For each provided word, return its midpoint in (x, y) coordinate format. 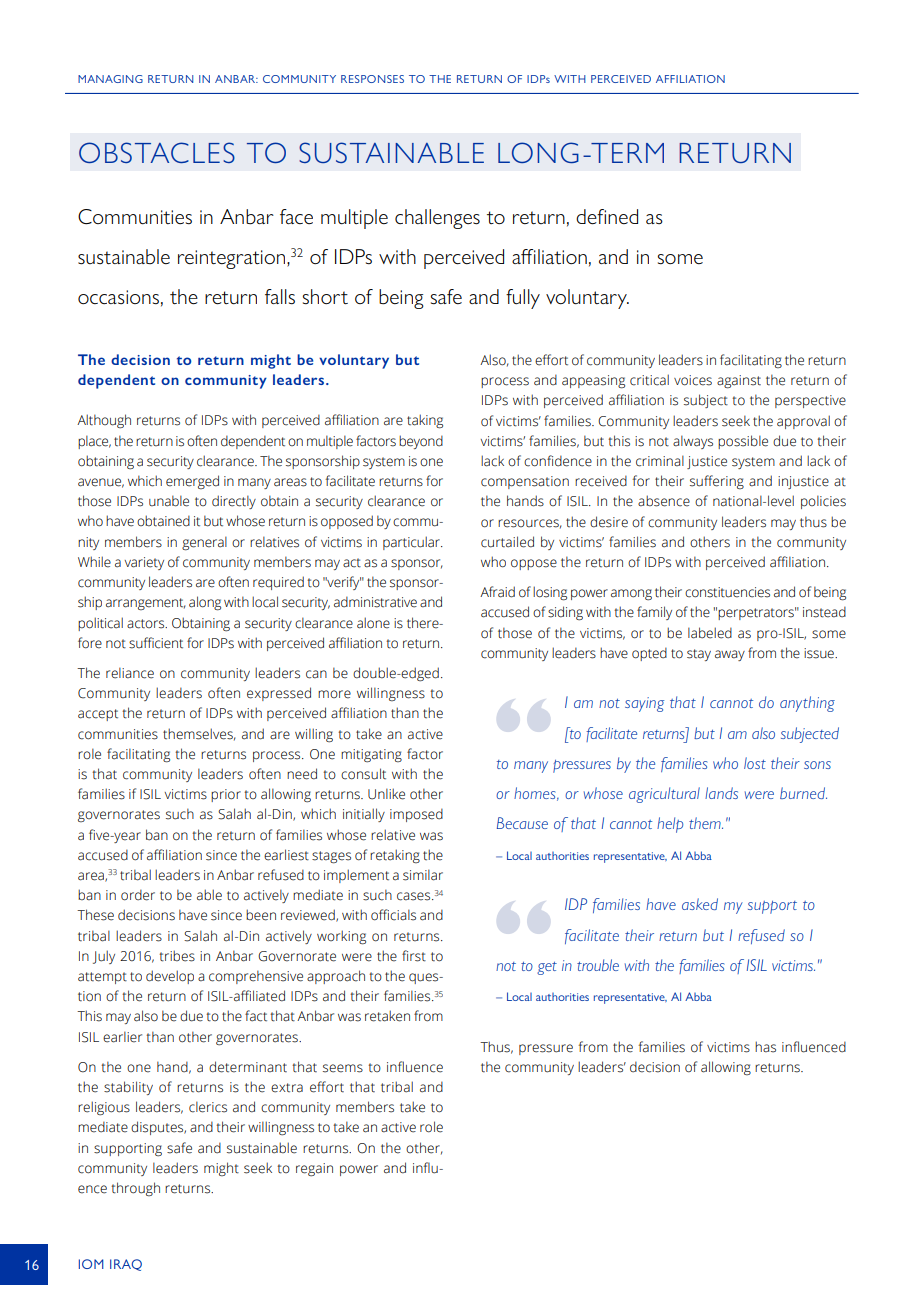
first (414, 956)
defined (607, 217)
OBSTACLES (157, 152)
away (730, 655)
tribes (177, 956)
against (739, 382)
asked (700, 904)
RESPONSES (372, 79)
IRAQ (126, 1265)
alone (373, 623)
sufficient (156, 643)
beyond (421, 442)
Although (104, 421)
